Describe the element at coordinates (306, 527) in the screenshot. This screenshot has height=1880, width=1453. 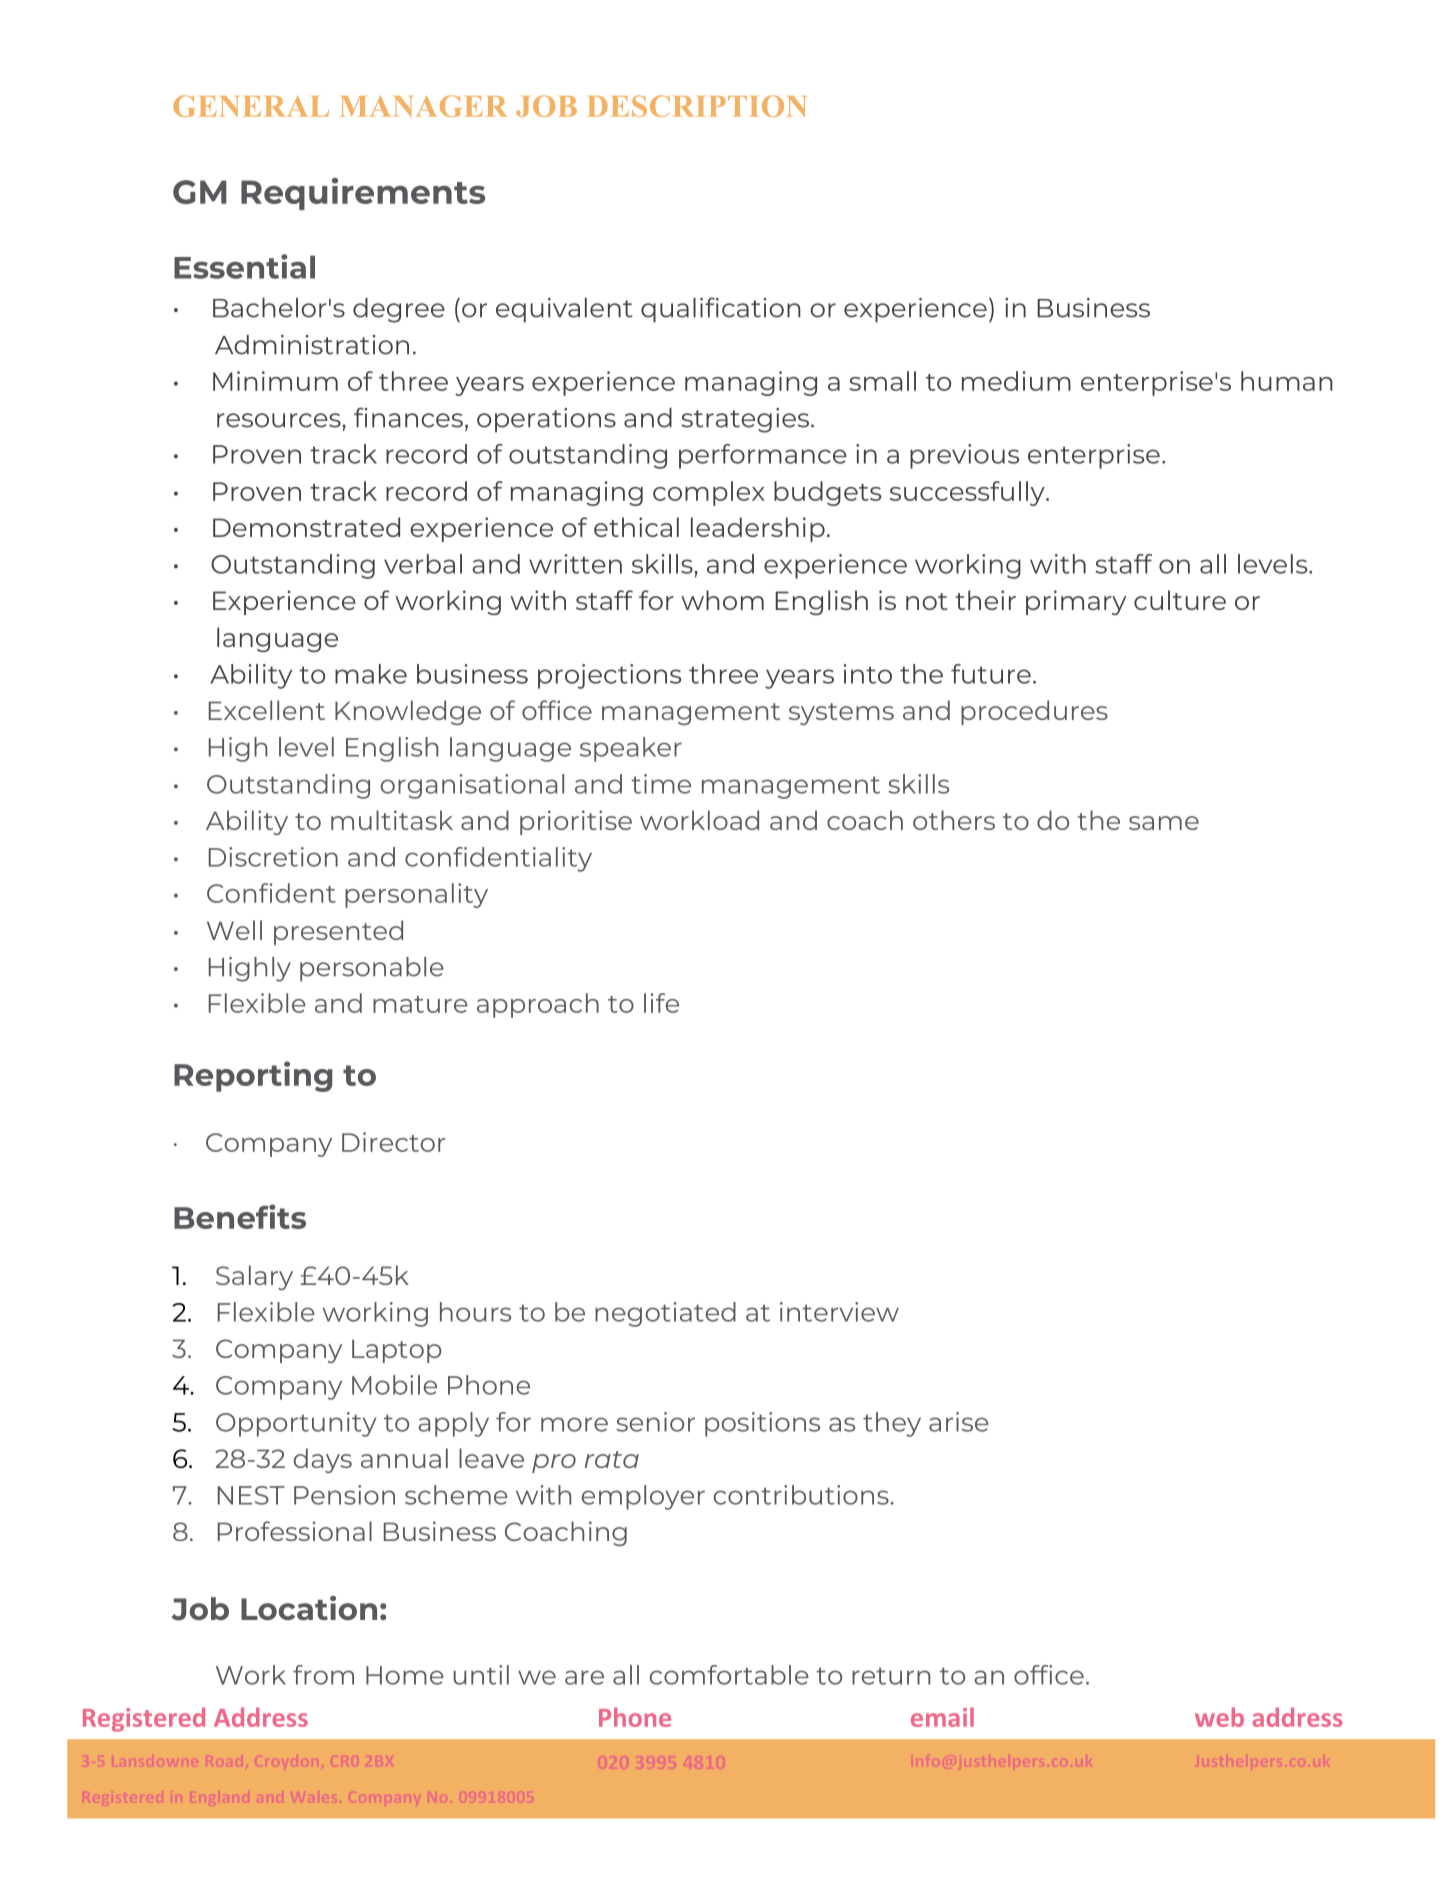
I see `Demonstrated` at that location.
